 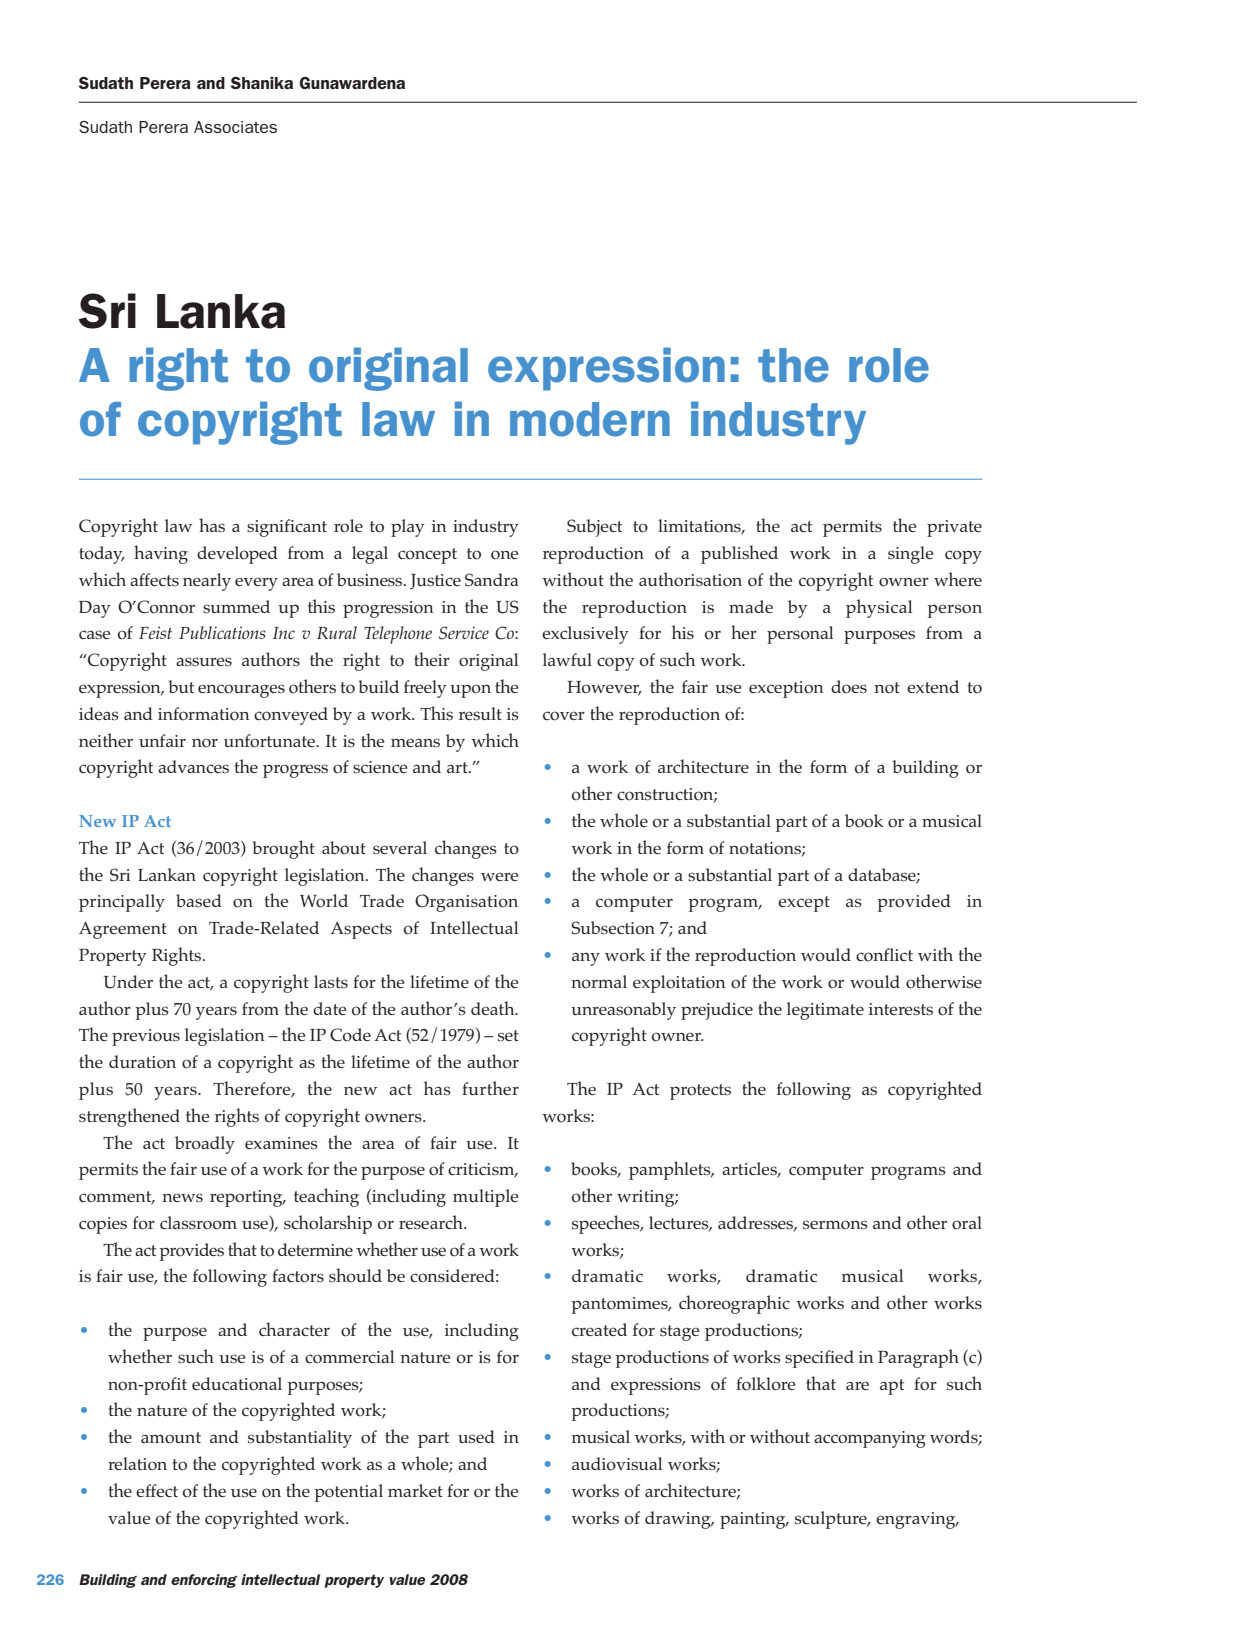 I want to click on previous, so click(x=146, y=1037).
